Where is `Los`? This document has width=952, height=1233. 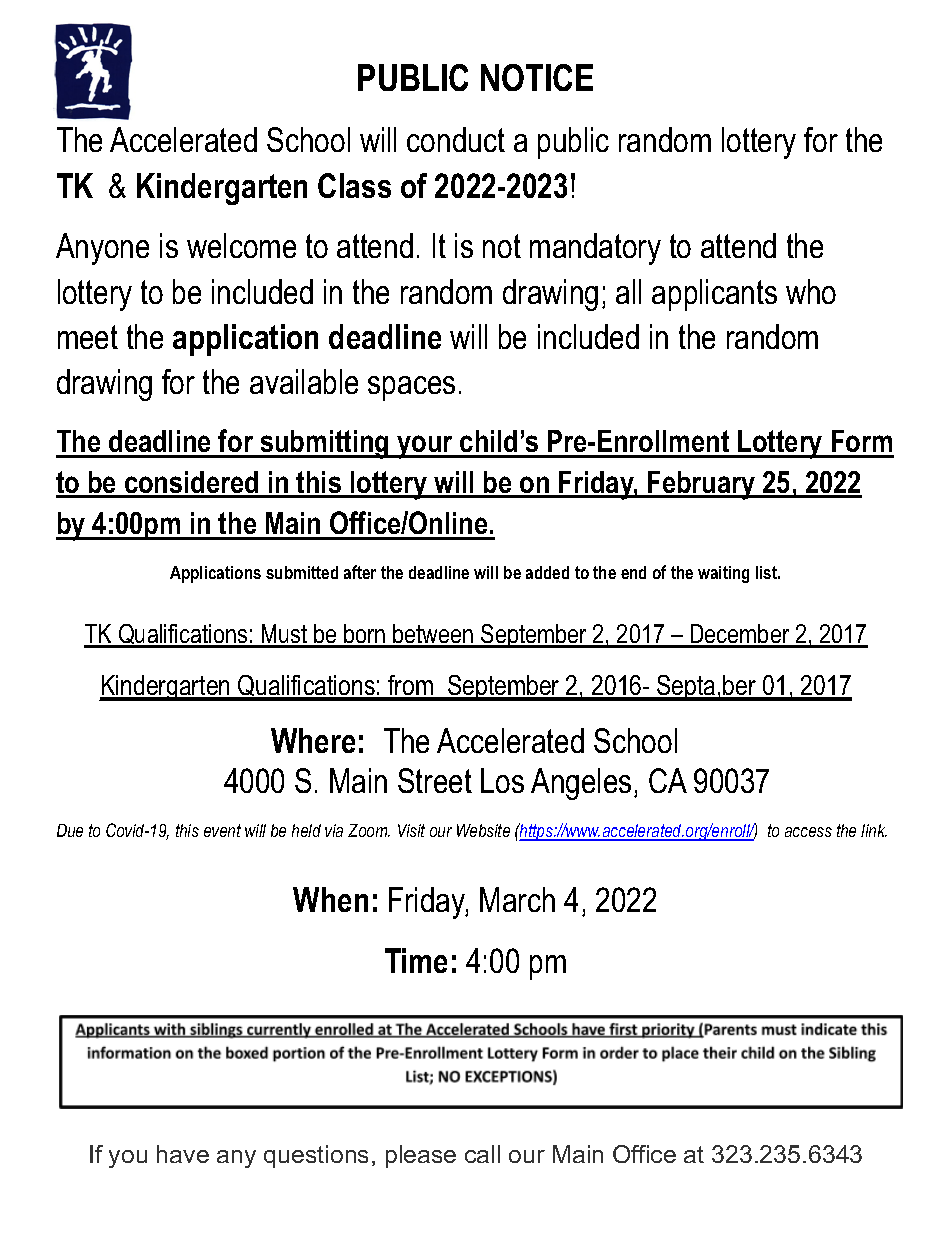
Los is located at coordinates (502, 780).
